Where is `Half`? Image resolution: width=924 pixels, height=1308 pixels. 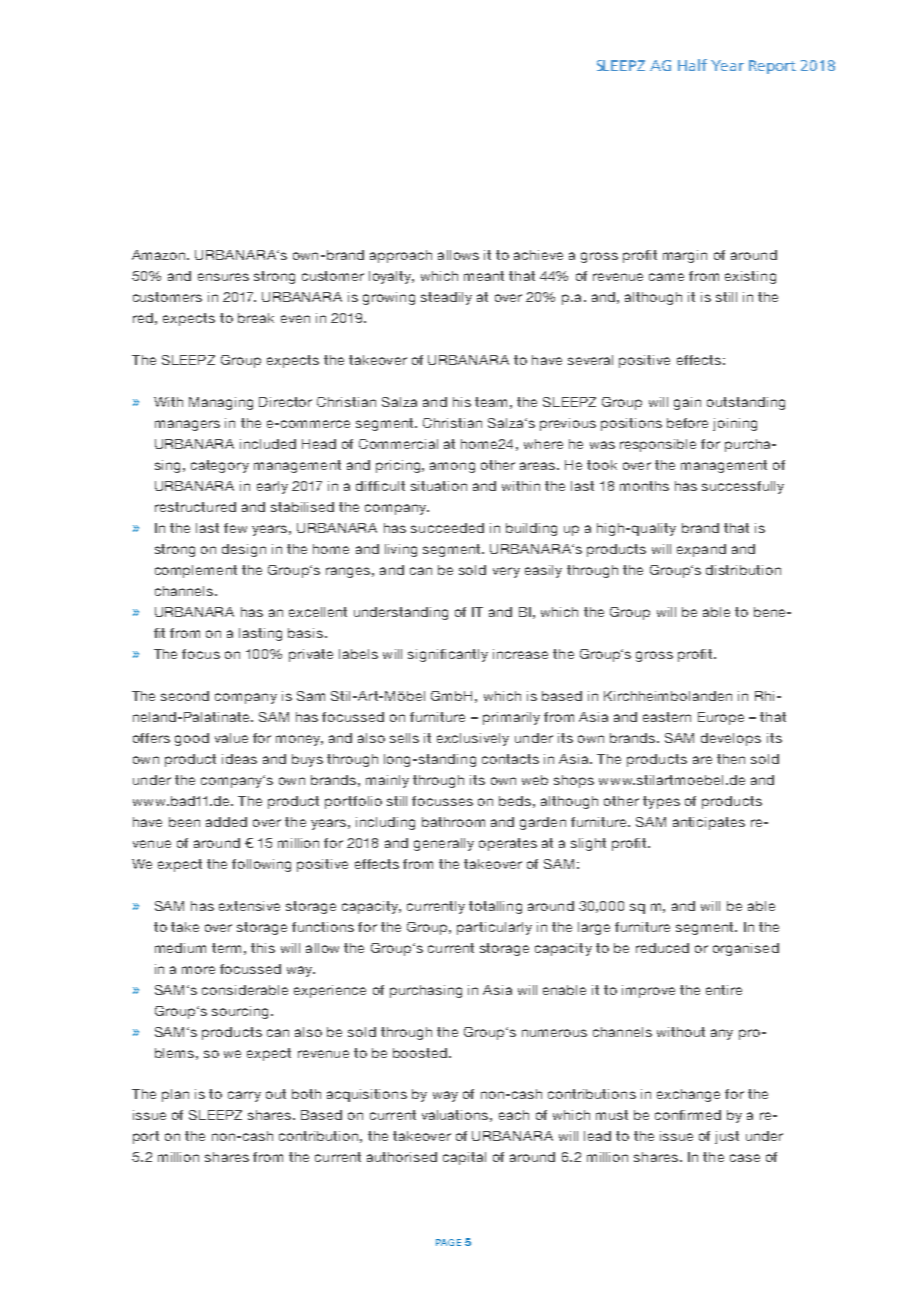
Half is located at coordinates (692, 65).
